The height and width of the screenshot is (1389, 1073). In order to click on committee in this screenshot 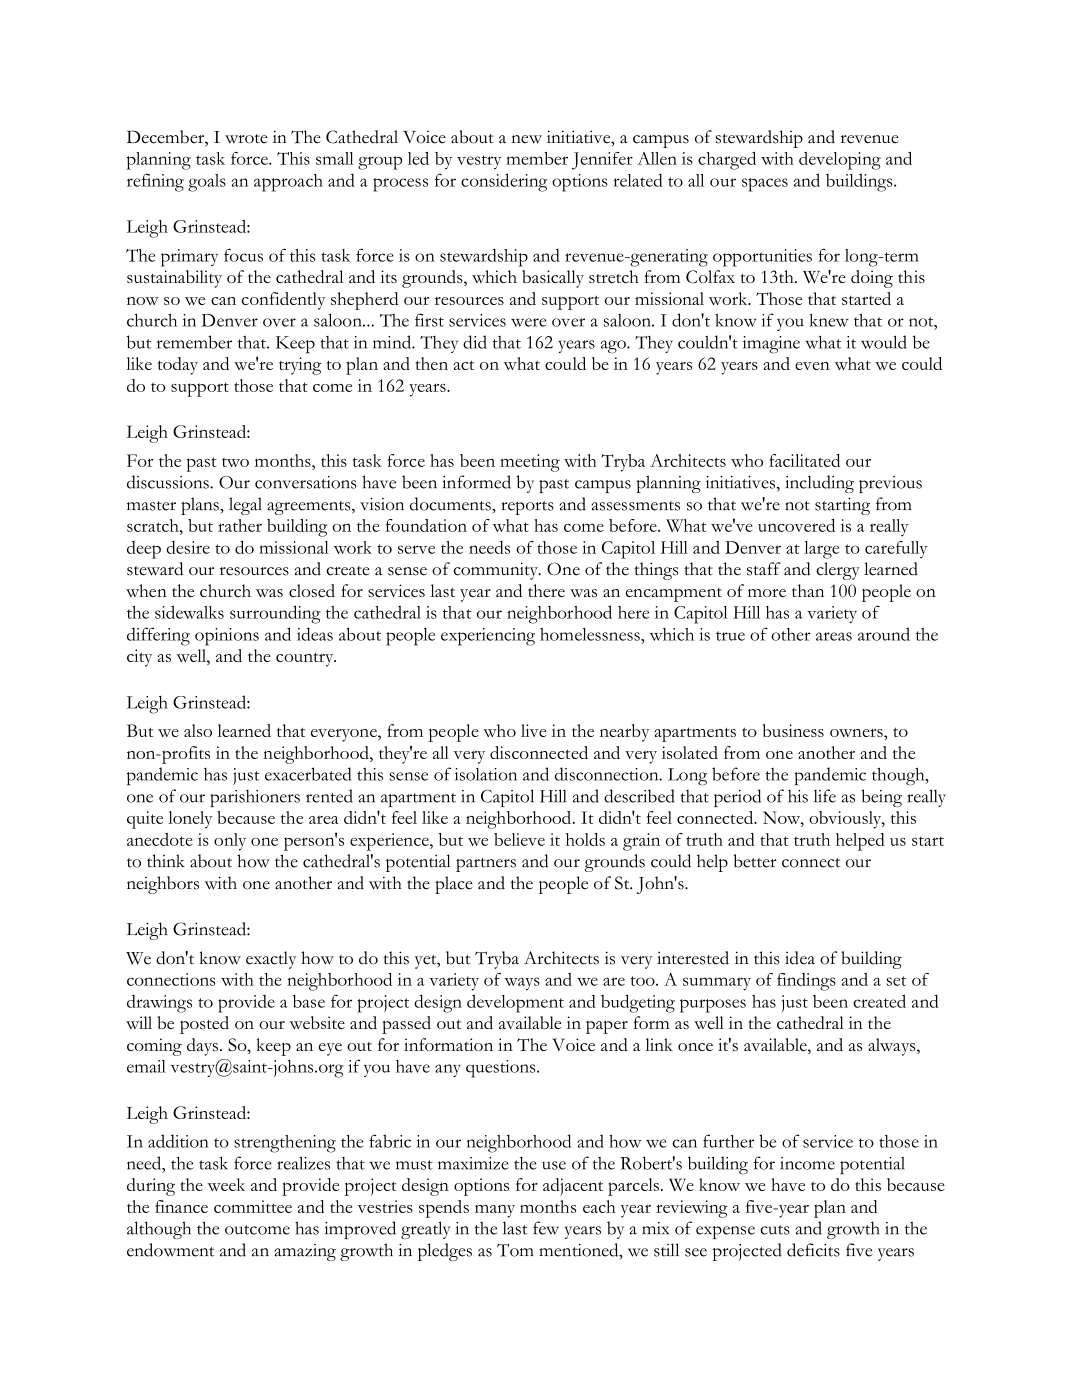, I will do `click(253, 1206)`.
